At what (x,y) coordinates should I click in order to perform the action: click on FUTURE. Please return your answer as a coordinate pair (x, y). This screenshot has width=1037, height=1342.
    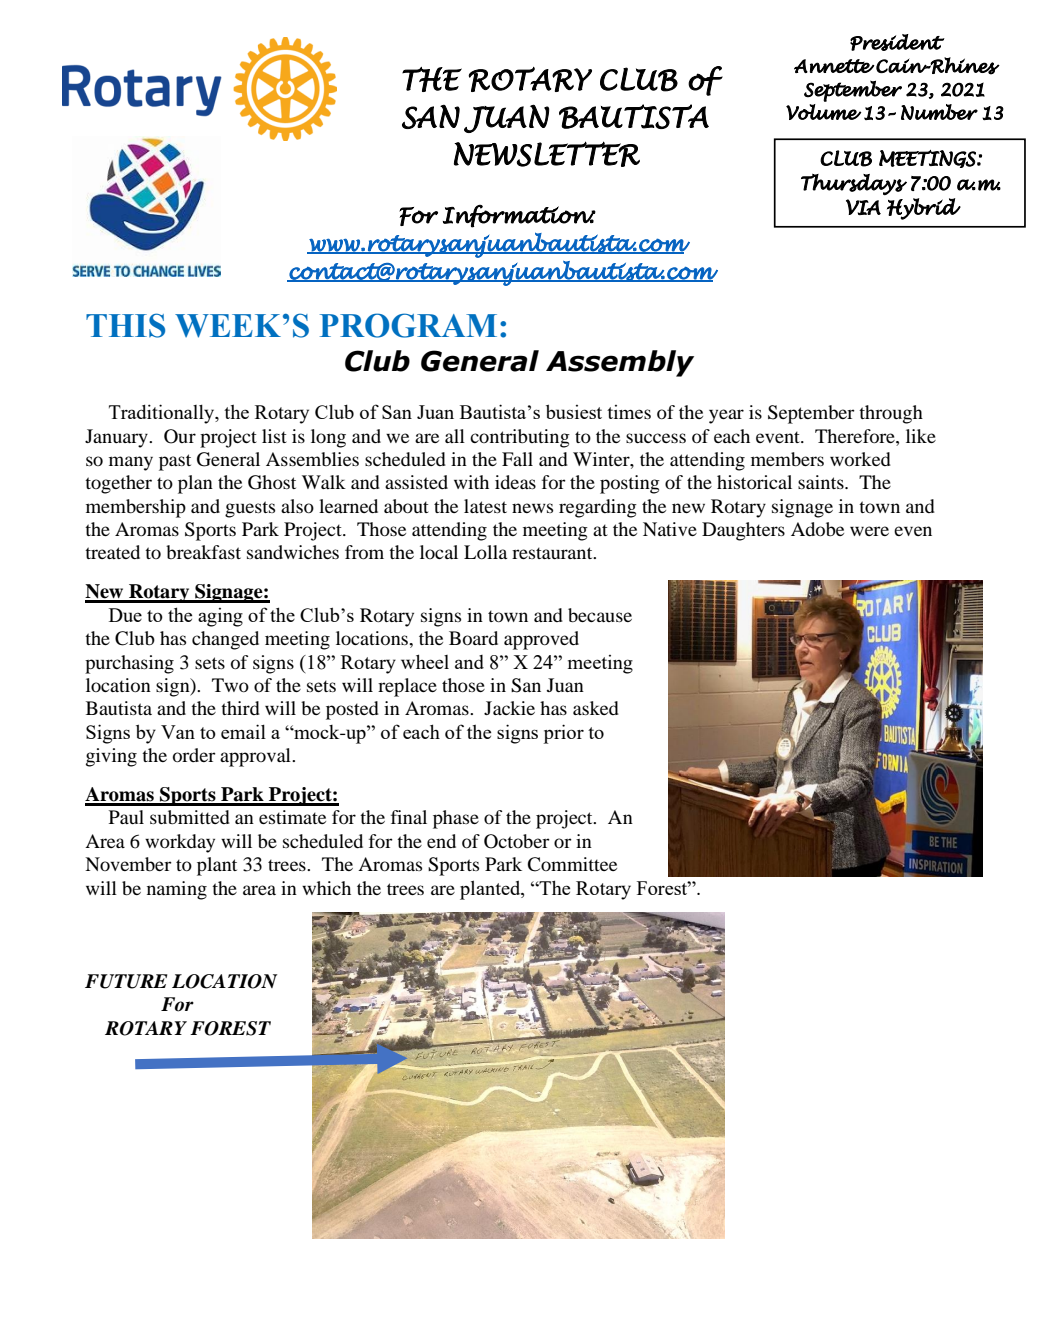
    Looking at the image, I should click on (126, 981).
